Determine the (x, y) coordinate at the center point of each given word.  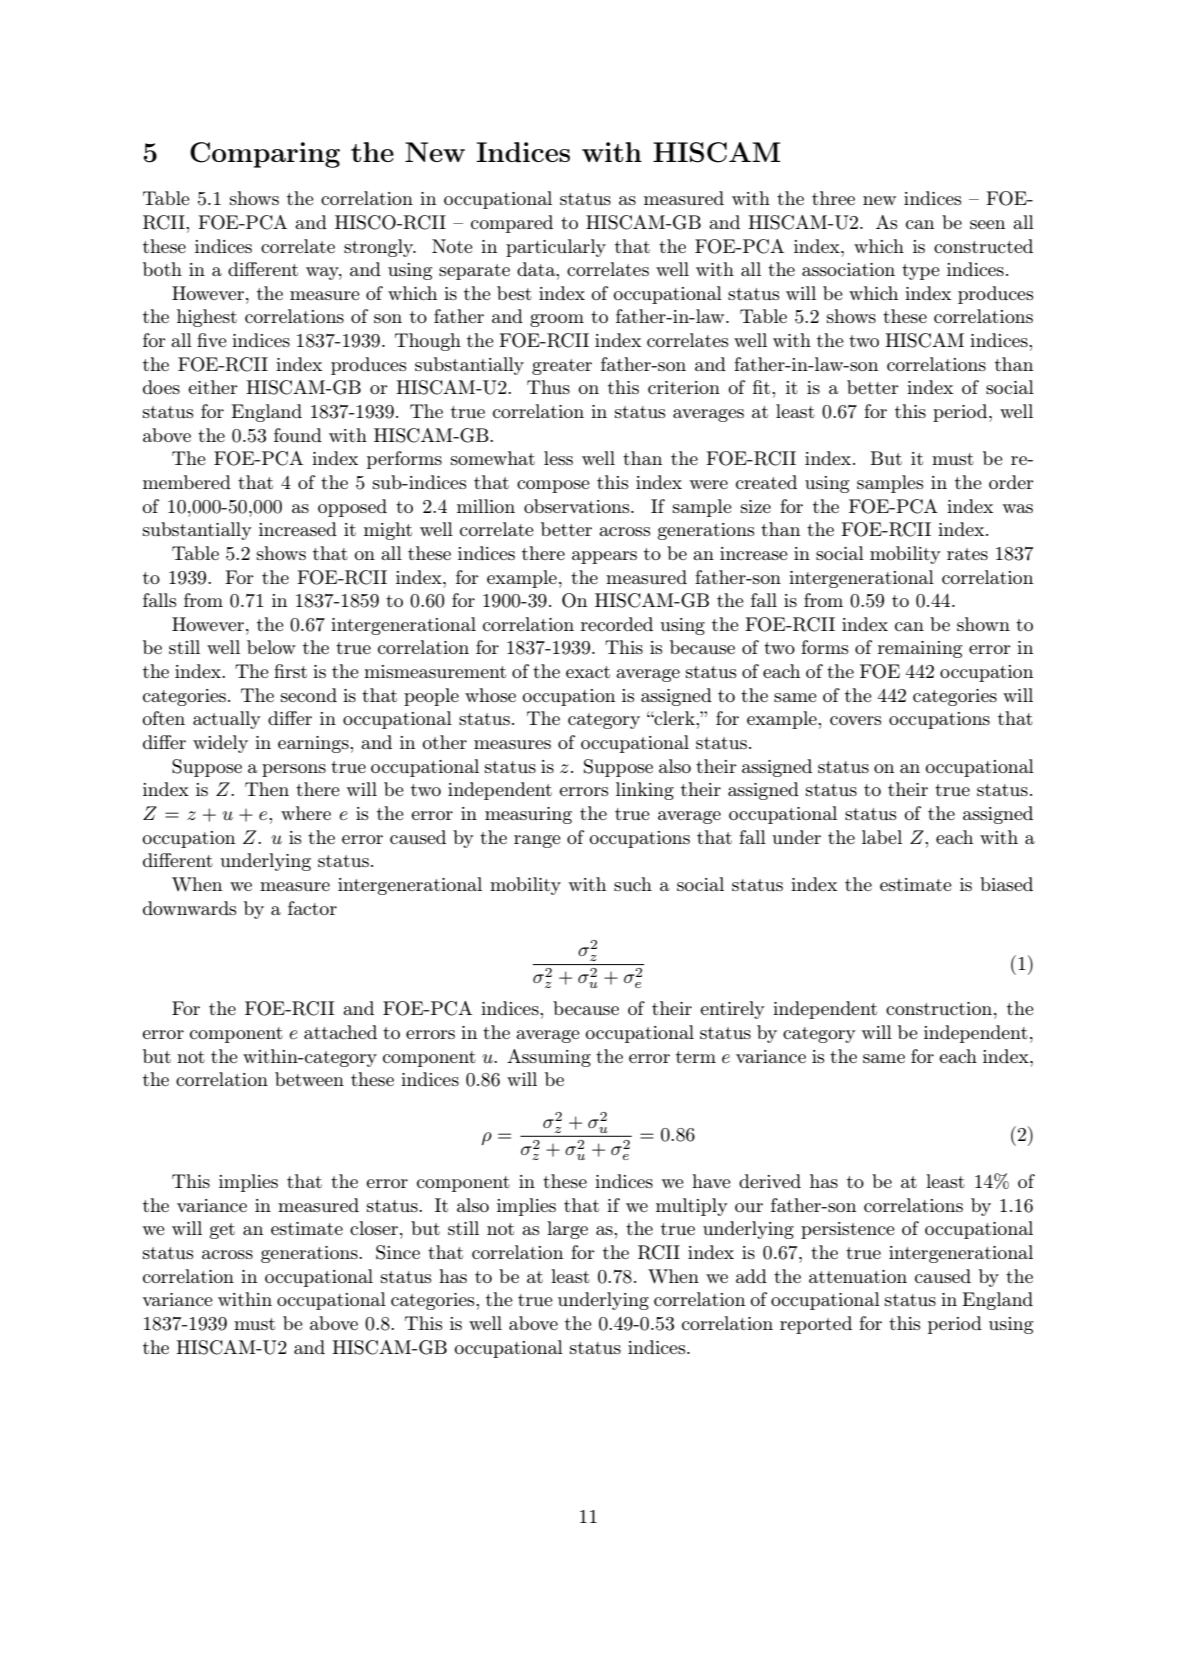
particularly (556, 248)
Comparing (265, 155)
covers (856, 720)
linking (645, 791)
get (222, 1231)
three (833, 198)
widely (220, 744)
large (567, 1230)
